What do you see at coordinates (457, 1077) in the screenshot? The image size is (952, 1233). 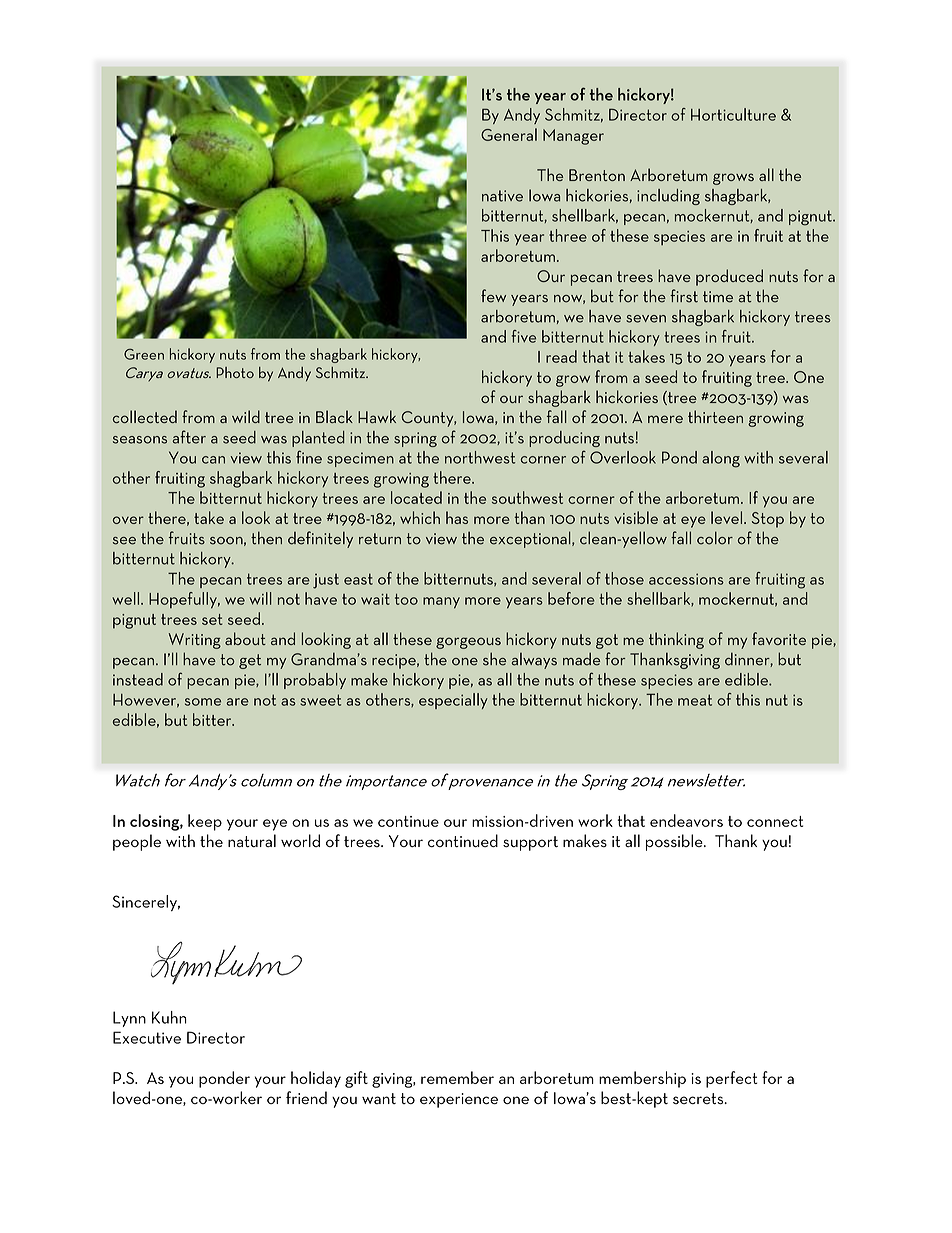 I see `remember` at bounding box center [457, 1077].
